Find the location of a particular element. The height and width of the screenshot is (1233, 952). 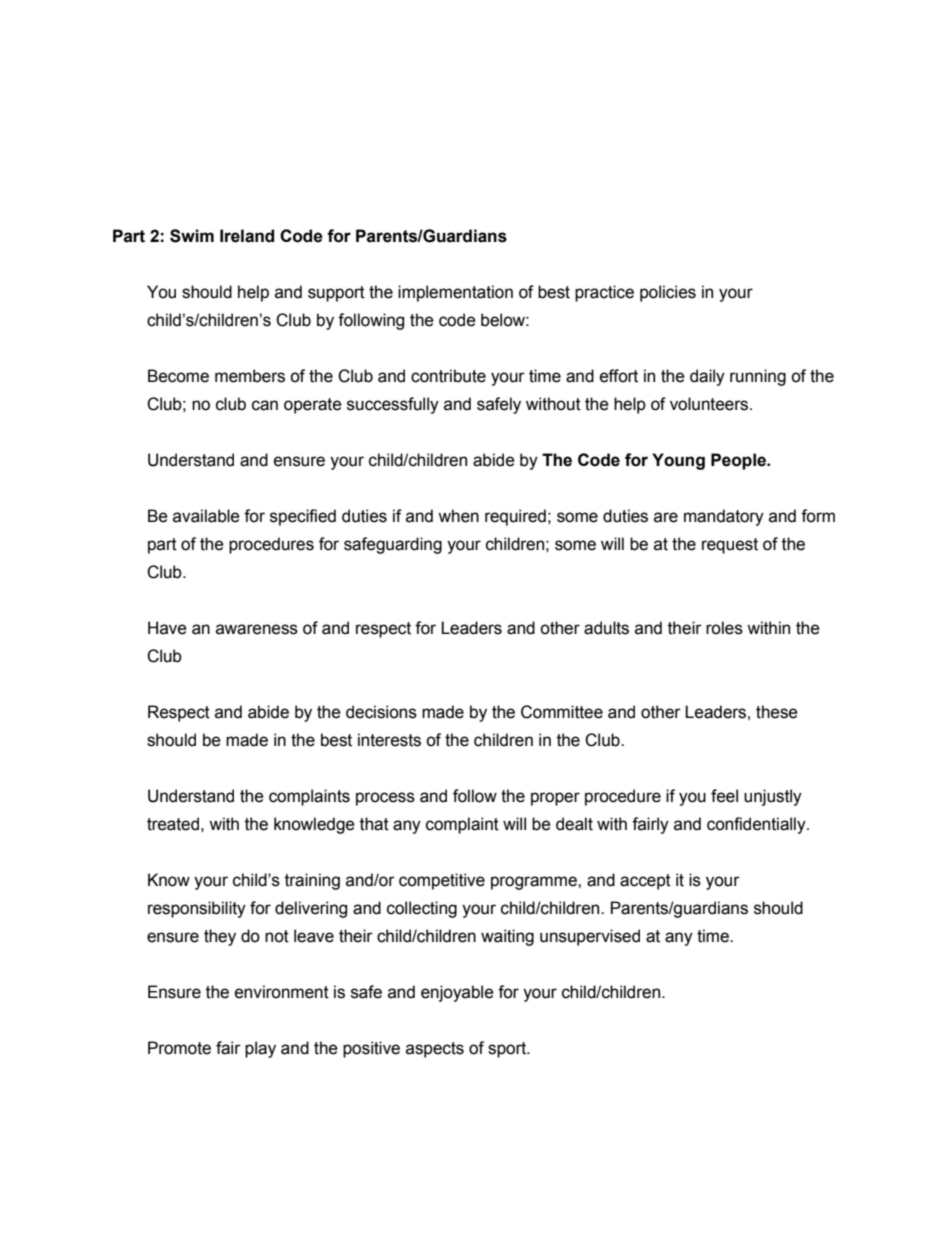

Ireland is located at coordinates (247, 236).
